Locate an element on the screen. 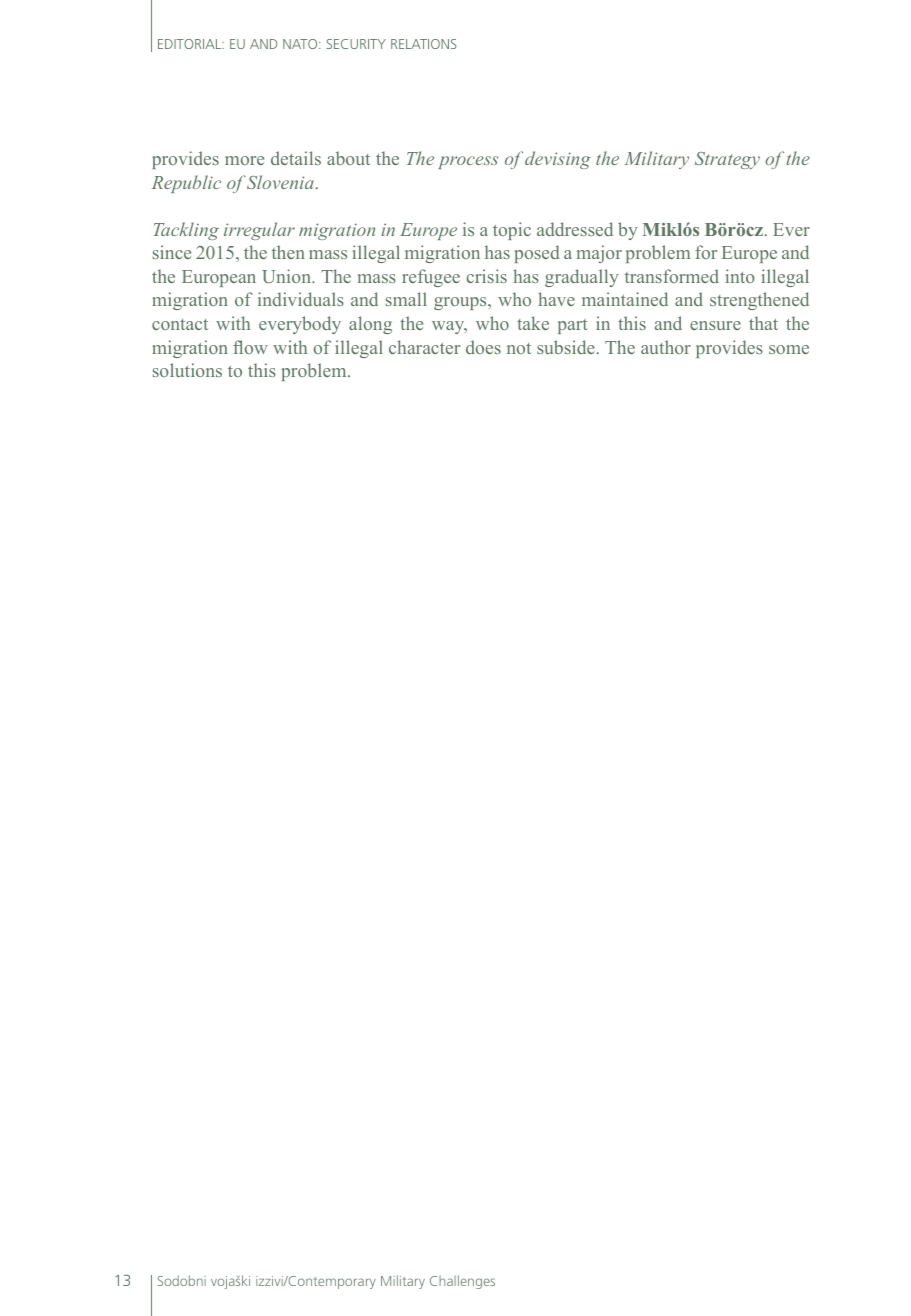 The width and height of the screenshot is (911, 1316). not is located at coordinates (519, 348).
